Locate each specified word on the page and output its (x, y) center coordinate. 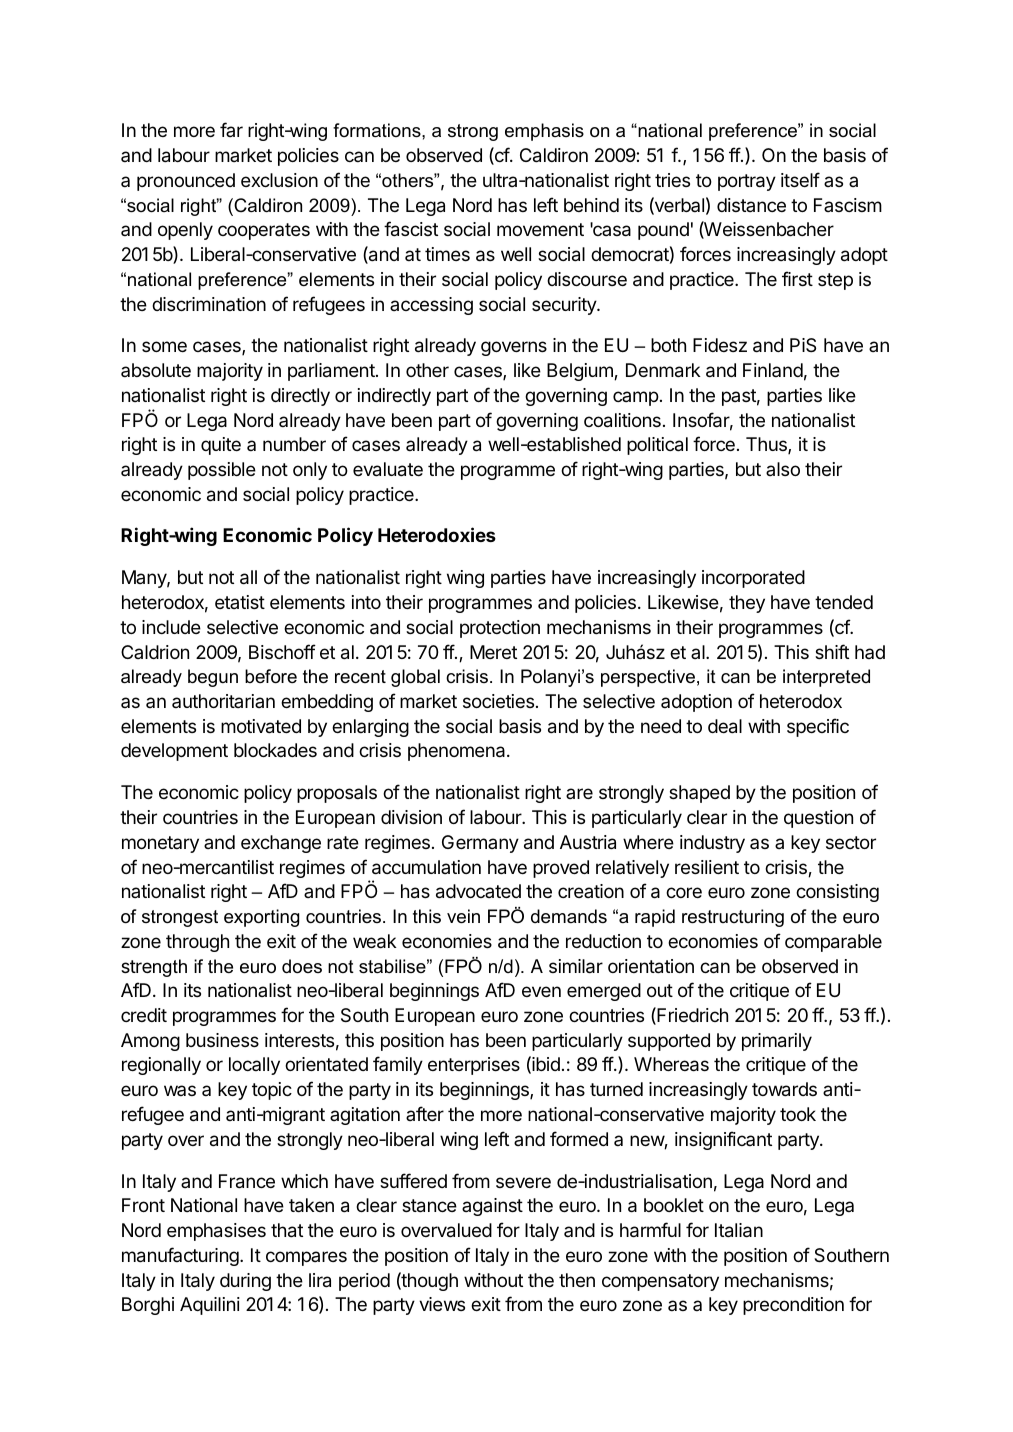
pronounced (186, 182)
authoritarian (223, 701)
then (577, 1280)
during (245, 1282)
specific (818, 727)
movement (540, 229)
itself (800, 179)
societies (498, 701)
